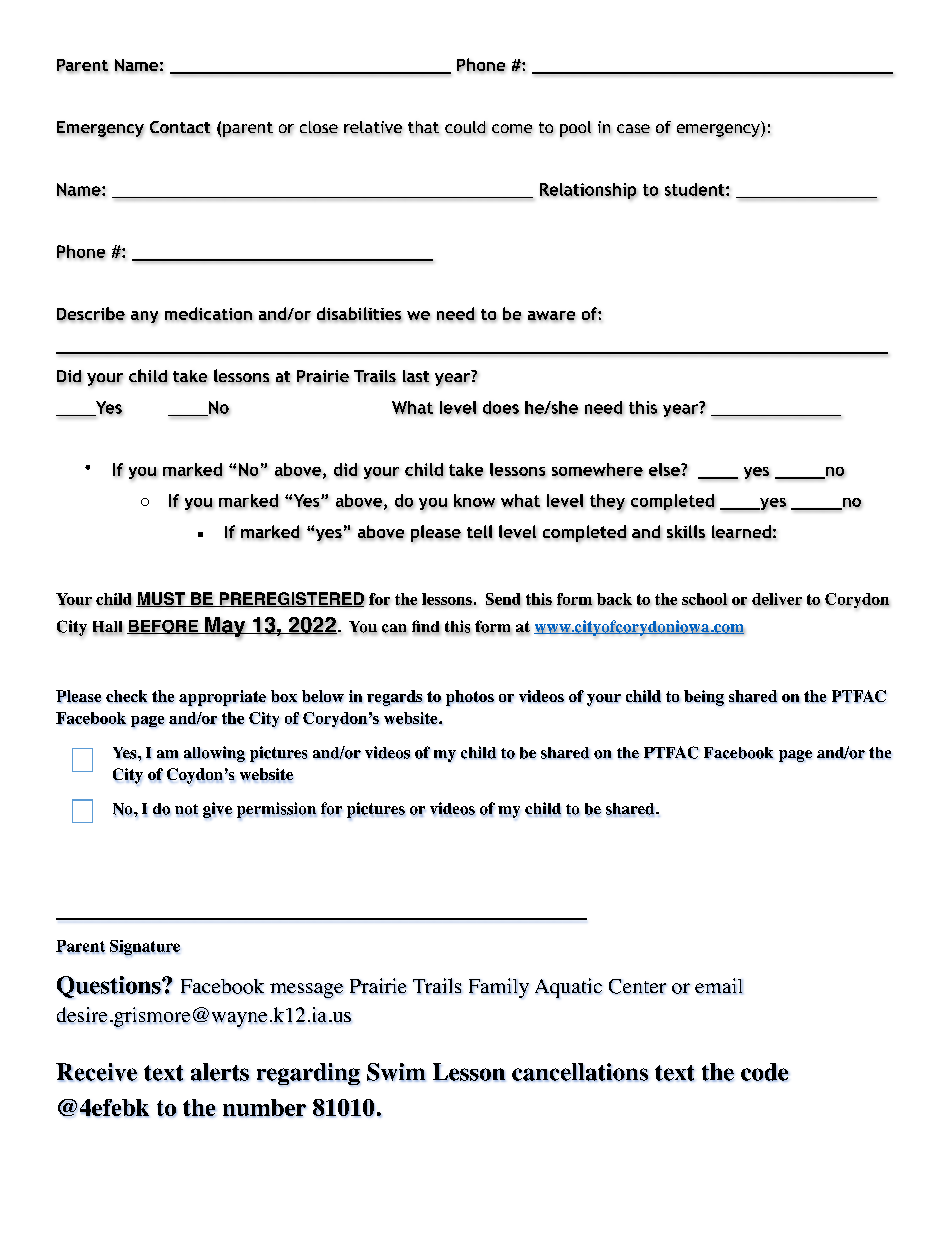  I want to click on else, so click(665, 470).
